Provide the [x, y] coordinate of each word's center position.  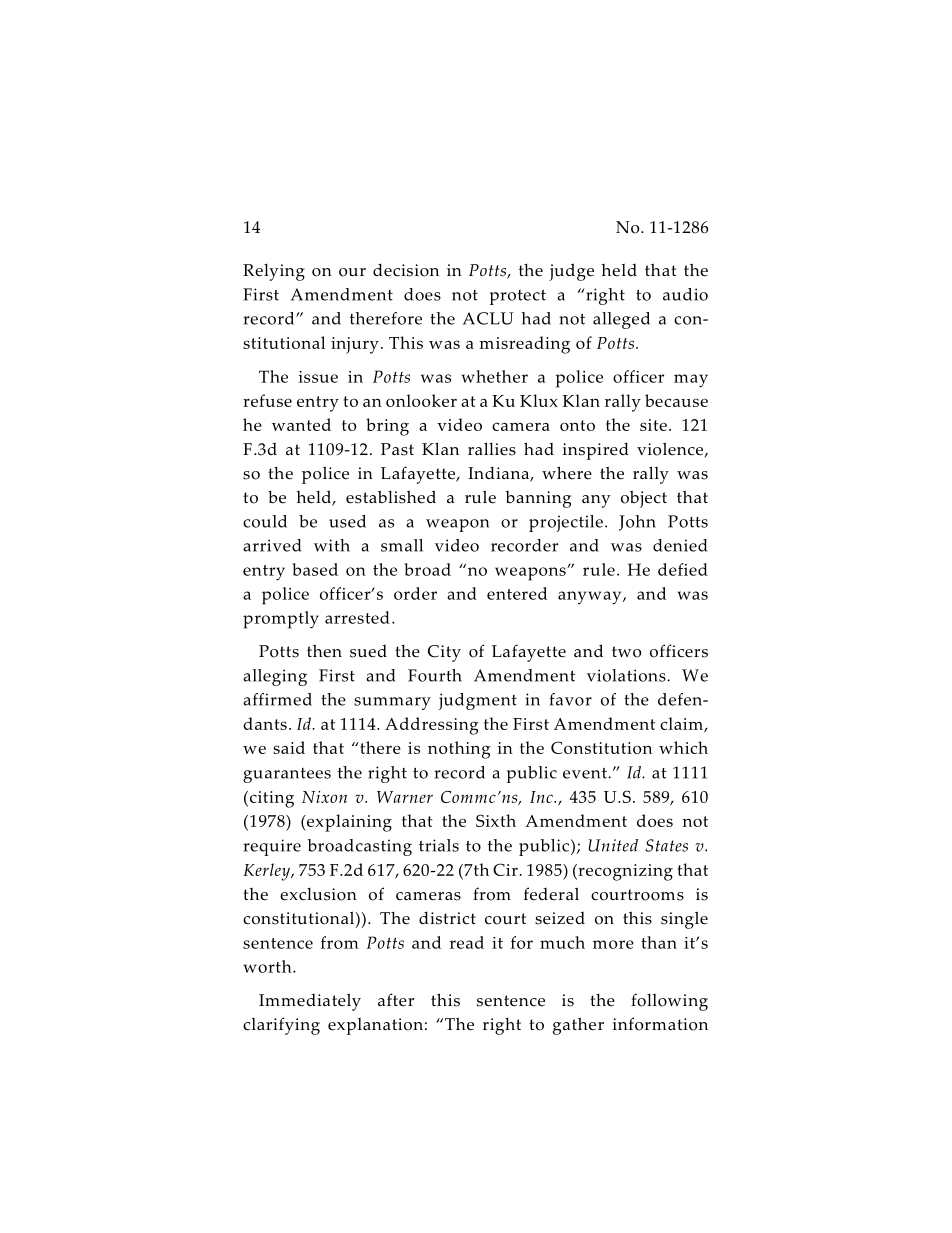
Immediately [310, 1002]
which [683, 747]
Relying [274, 272]
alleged [621, 320]
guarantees [287, 775]
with [332, 545]
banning [538, 499]
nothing [459, 750]
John [637, 523]
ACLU [488, 318]
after [396, 1000]
